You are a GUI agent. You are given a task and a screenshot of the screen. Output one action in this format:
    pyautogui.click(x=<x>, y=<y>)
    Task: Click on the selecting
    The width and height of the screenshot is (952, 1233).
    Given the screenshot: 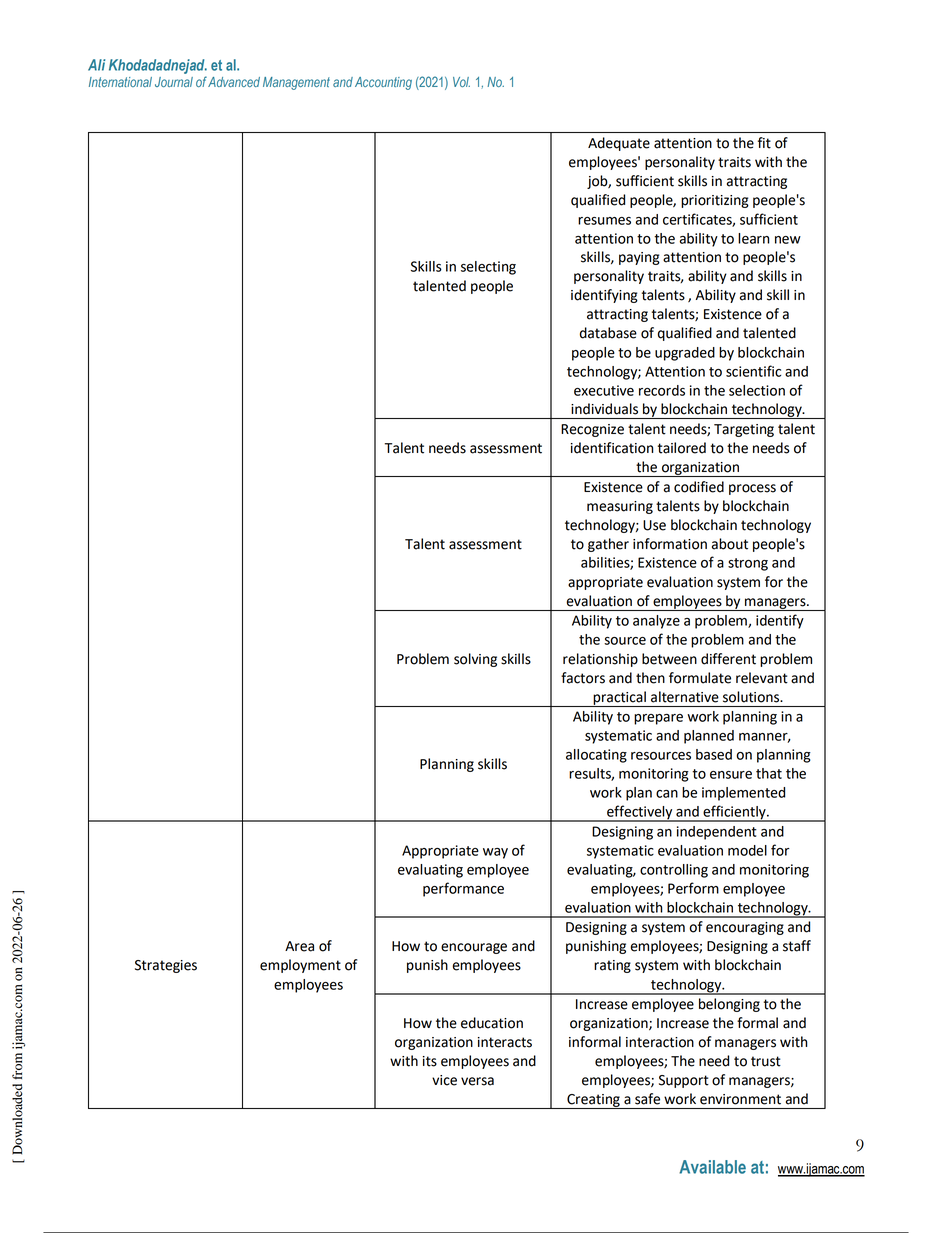 What is the action you would take?
    pyautogui.click(x=488, y=268)
